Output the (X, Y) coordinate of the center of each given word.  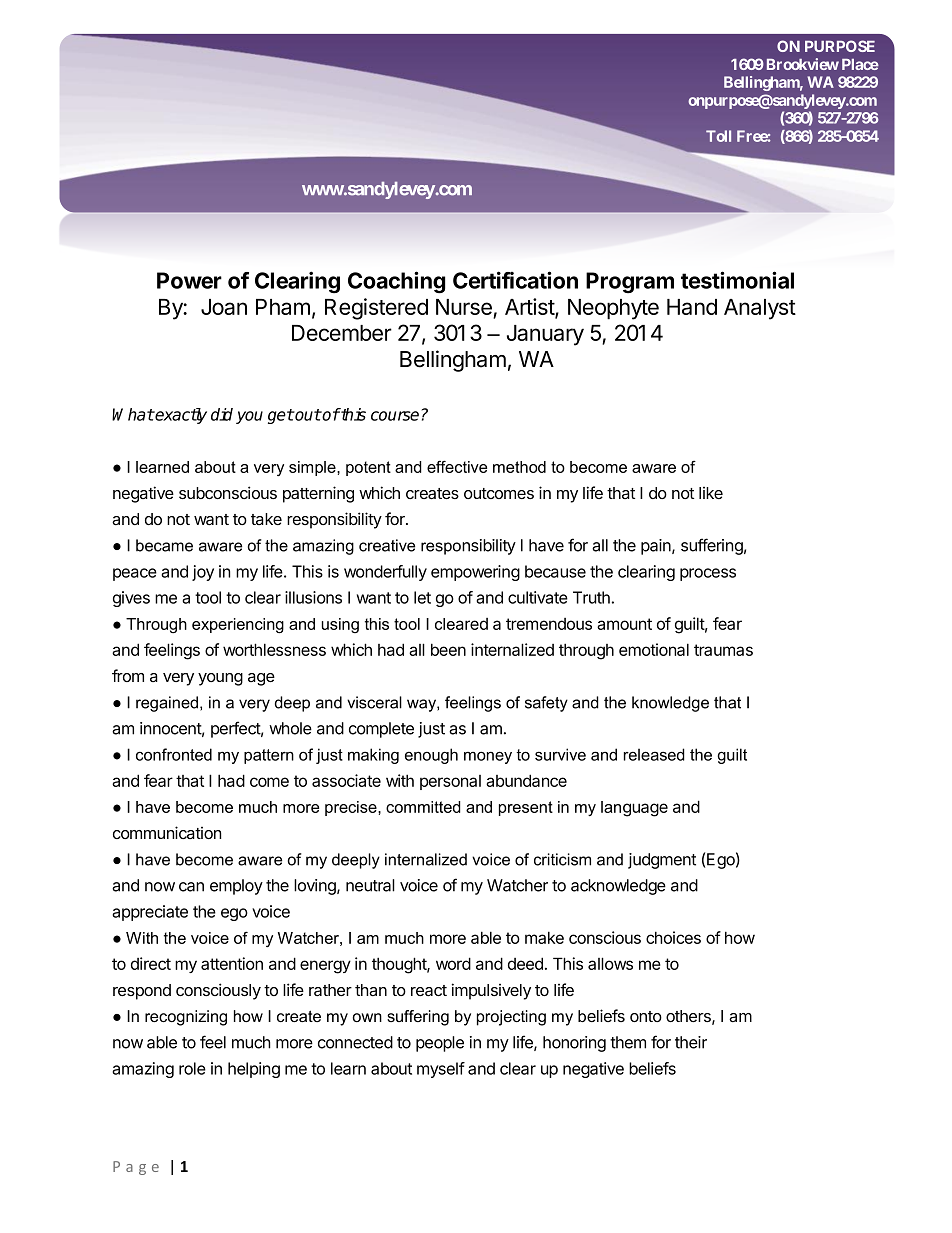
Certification (515, 280)
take (266, 519)
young (220, 679)
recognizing (186, 1018)
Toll (718, 136)
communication (167, 832)
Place (860, 64)
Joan (224, 307)
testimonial (737, 280)
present (526, 808)
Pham (283, 307)
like (711, 493)
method (519, 467)
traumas (723, 650)
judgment (662, 861)
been (448, 649)
